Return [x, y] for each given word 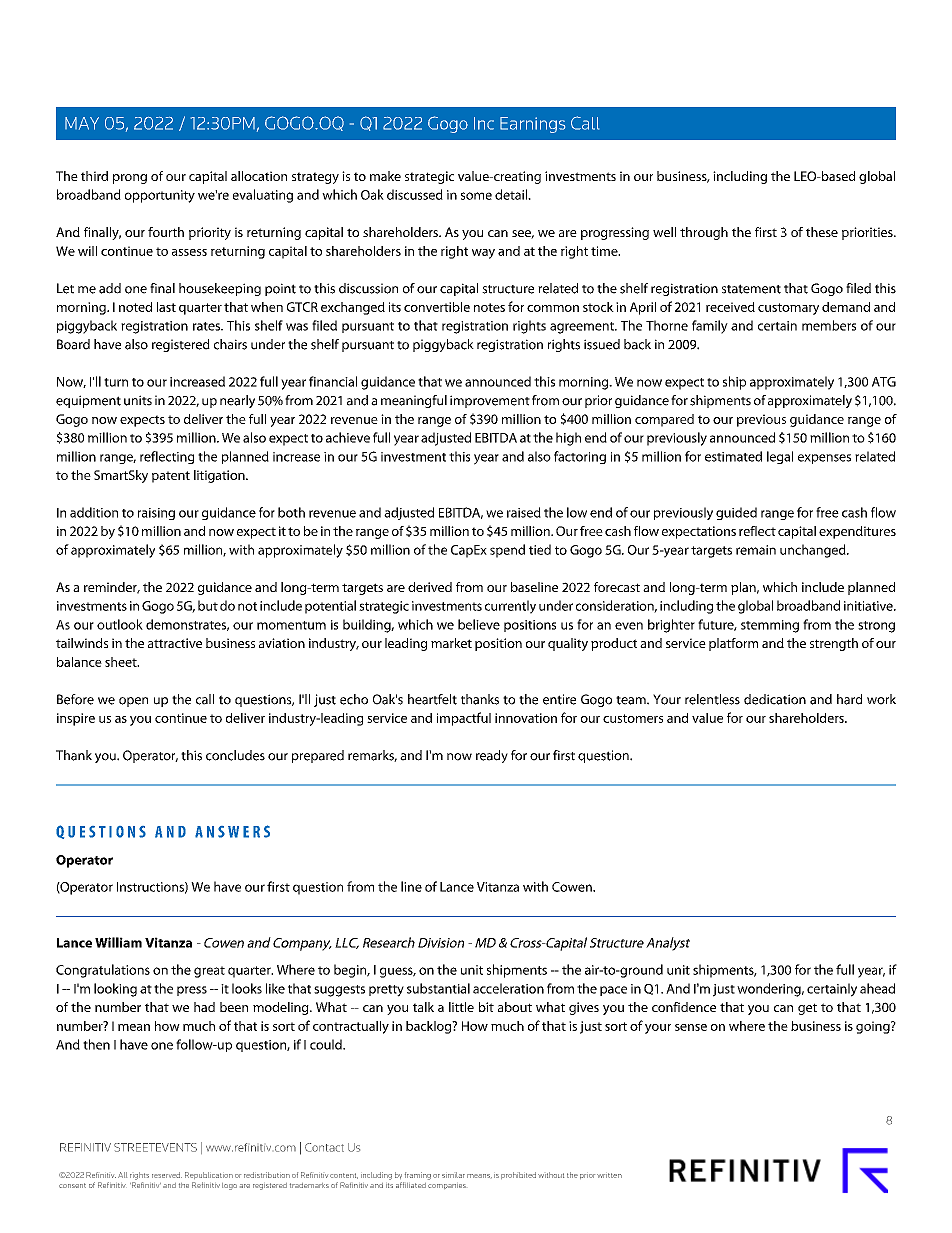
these [822, 232]
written [609, 1175]
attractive [175, 643]
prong [130, 179]
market [451, 643]
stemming [770, 626]
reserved [167, 1175]
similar [453, 1175]
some [476, 196]
